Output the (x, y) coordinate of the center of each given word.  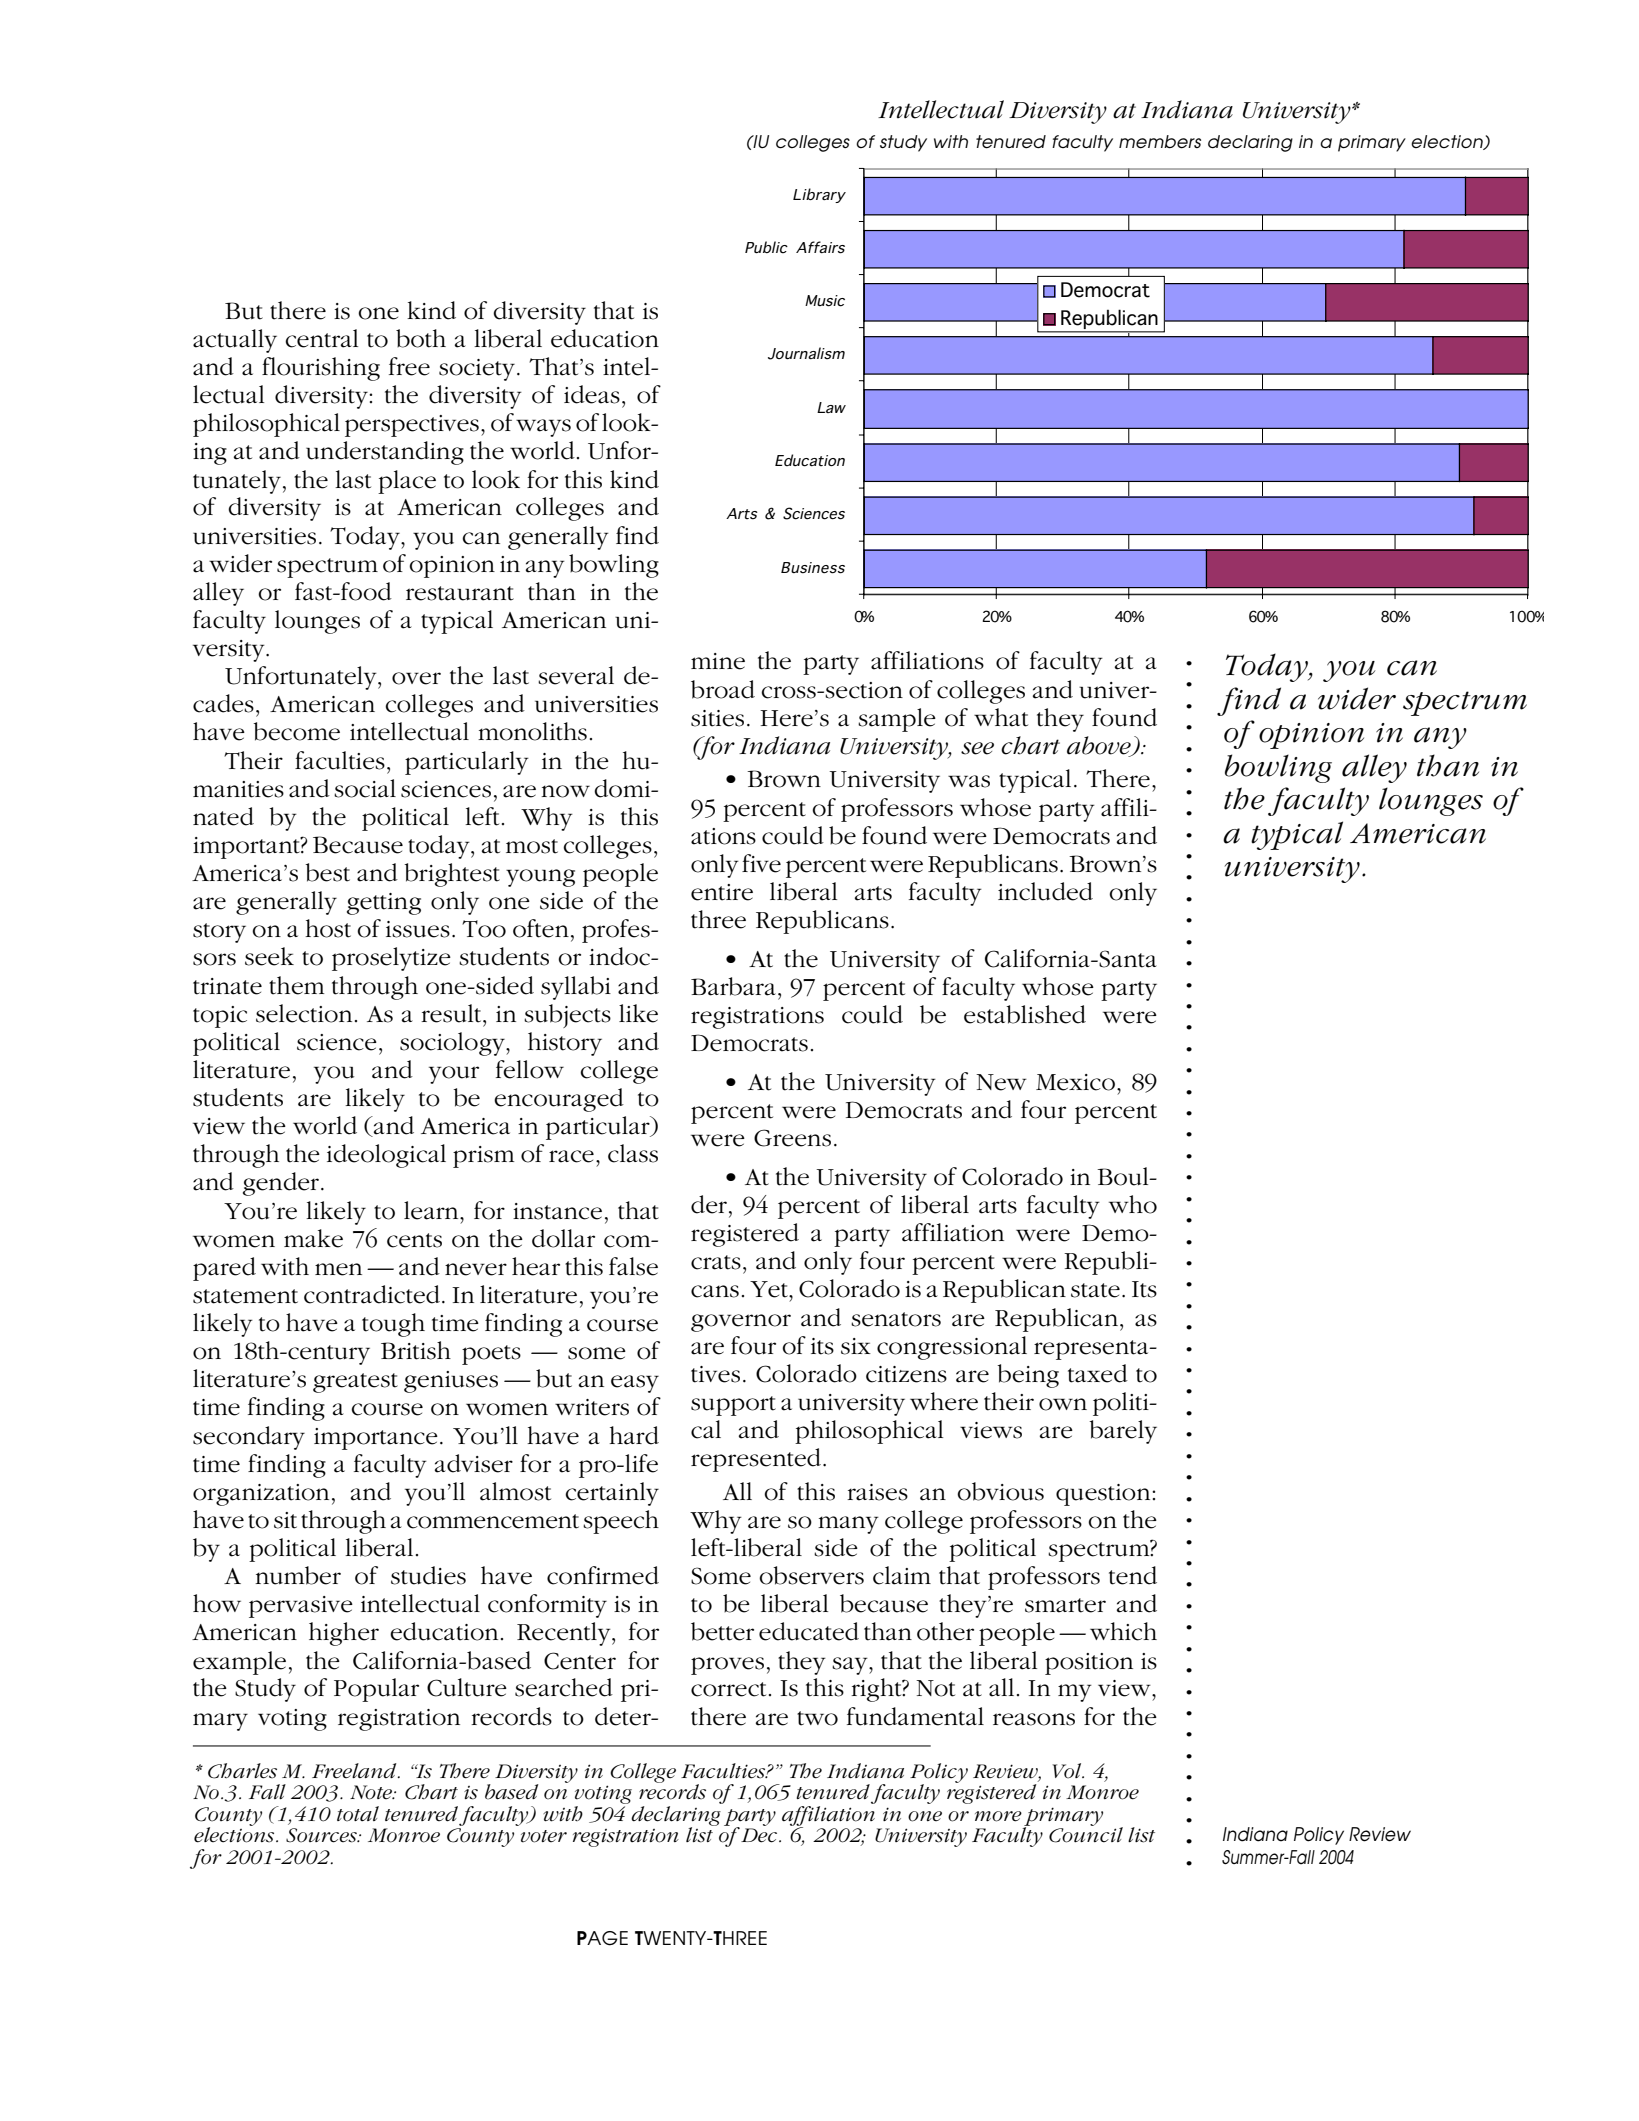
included (1045, 891)
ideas (592, 394)
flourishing (321, 369)
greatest (355, 1383)
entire (722, 892)
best (327, 872)
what (1001, 717)
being (1028, 1376)
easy (635, 1384)
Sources (322, 1835)
